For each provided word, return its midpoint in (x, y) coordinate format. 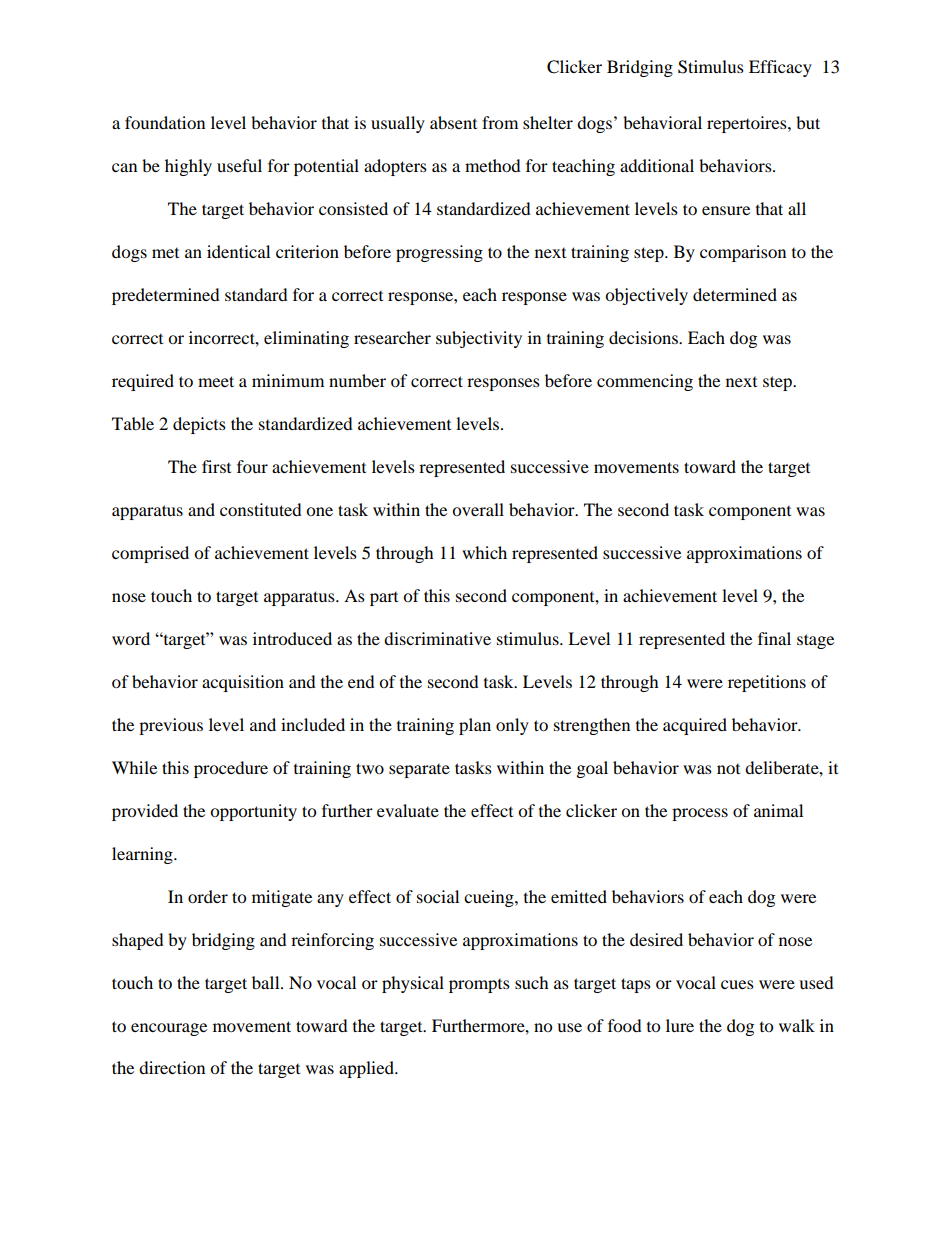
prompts (479, 986)
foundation (165, 122)
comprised (150, 554)
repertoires (748, 124)
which (484, 552)
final (774, 638)
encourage (169, 1029)
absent (453, 122)
